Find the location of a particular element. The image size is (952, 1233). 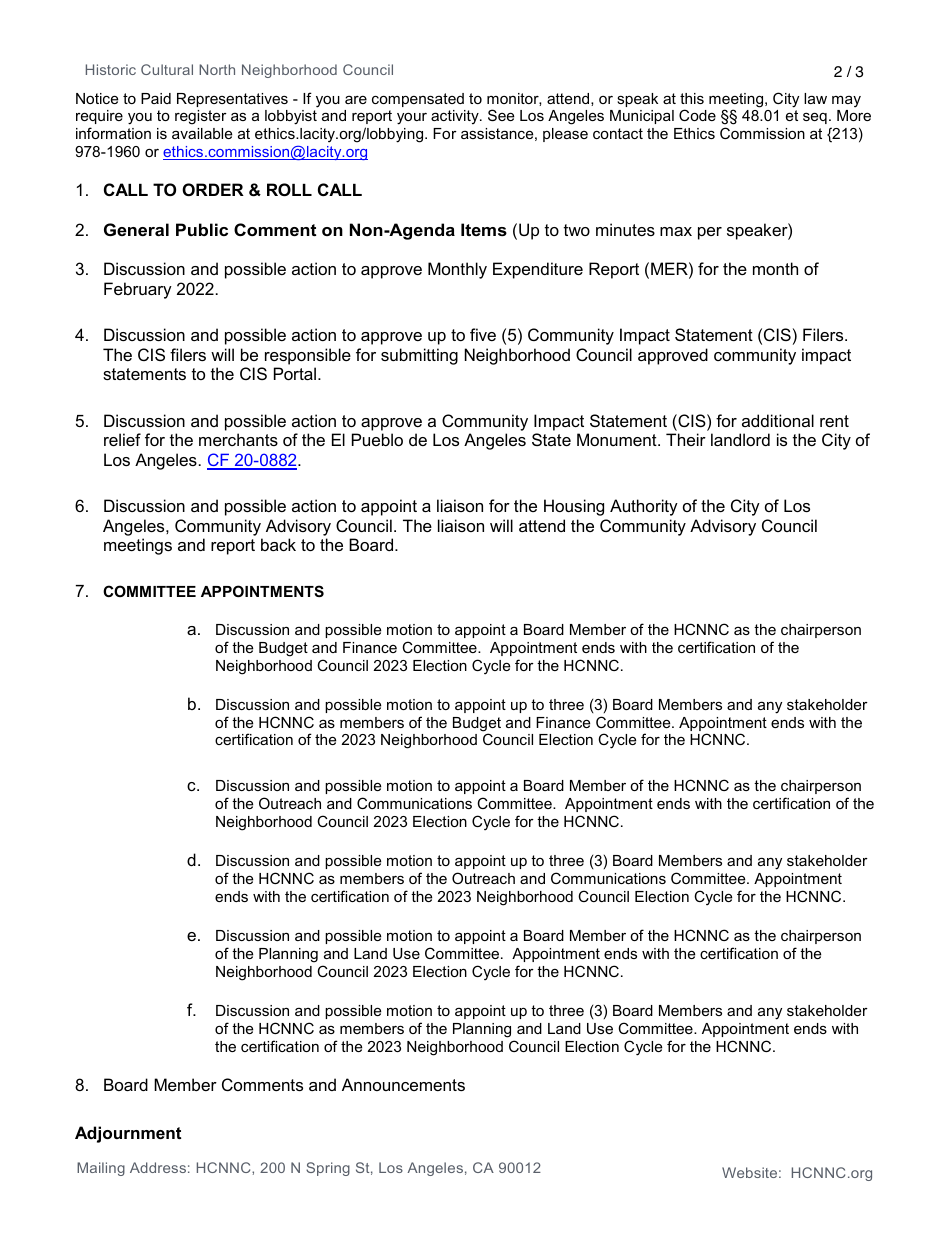

Pueblo is located at coordinates (377, 439).
